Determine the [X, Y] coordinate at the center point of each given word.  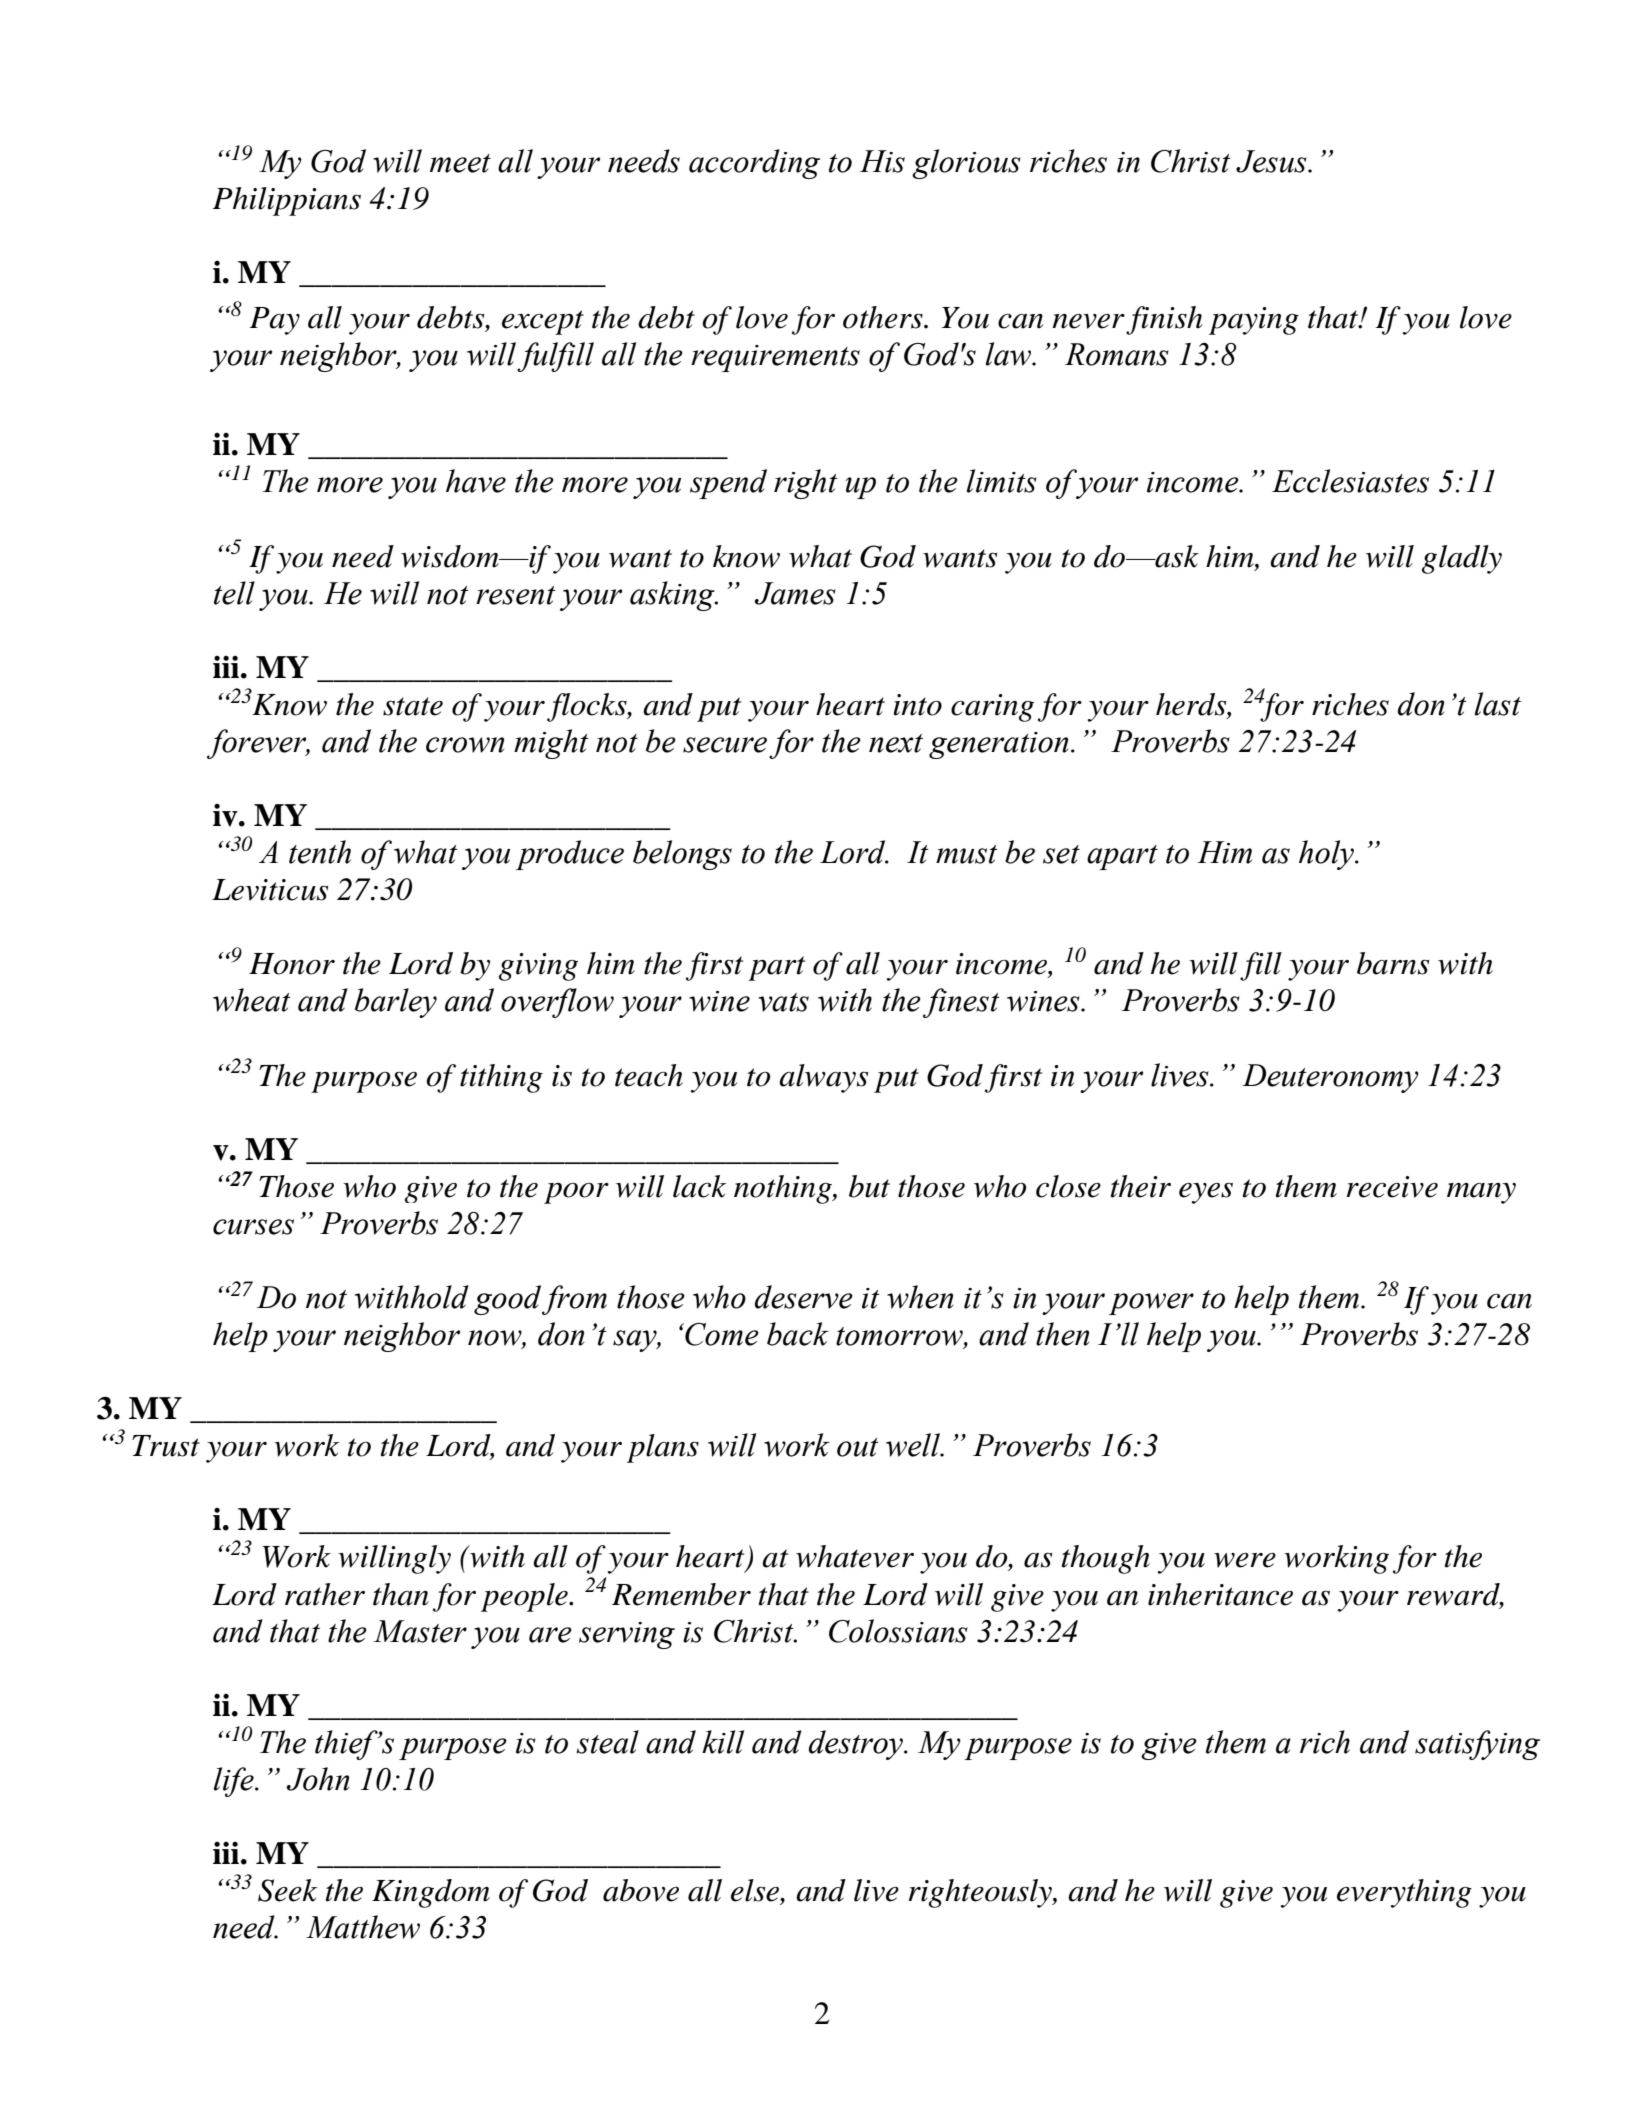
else [756, 1891]
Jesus [1272, 161]
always [823, 1078]
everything [1404, 1893]
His [882, 161]
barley [396, 1003]
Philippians [286, 201]
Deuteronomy [1330, 1078]
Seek [287, 1890]
